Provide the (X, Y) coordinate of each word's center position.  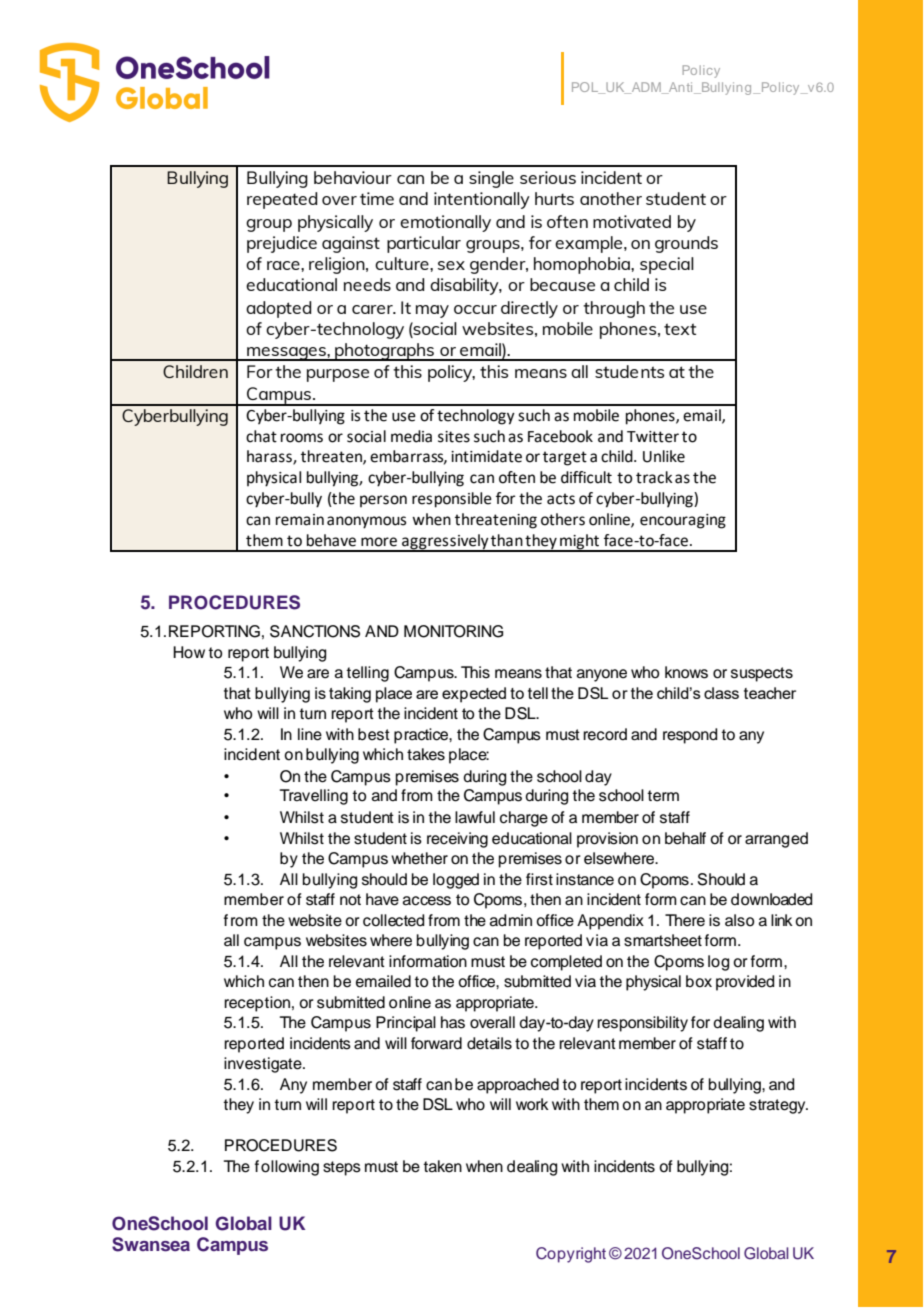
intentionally (482, 200)
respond (690, 736)
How (189, 652)
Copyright (571, 1255)
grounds (686, 244)
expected (474, 695)
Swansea (151, 1244)
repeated (282, 200)
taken (442, 1166)
